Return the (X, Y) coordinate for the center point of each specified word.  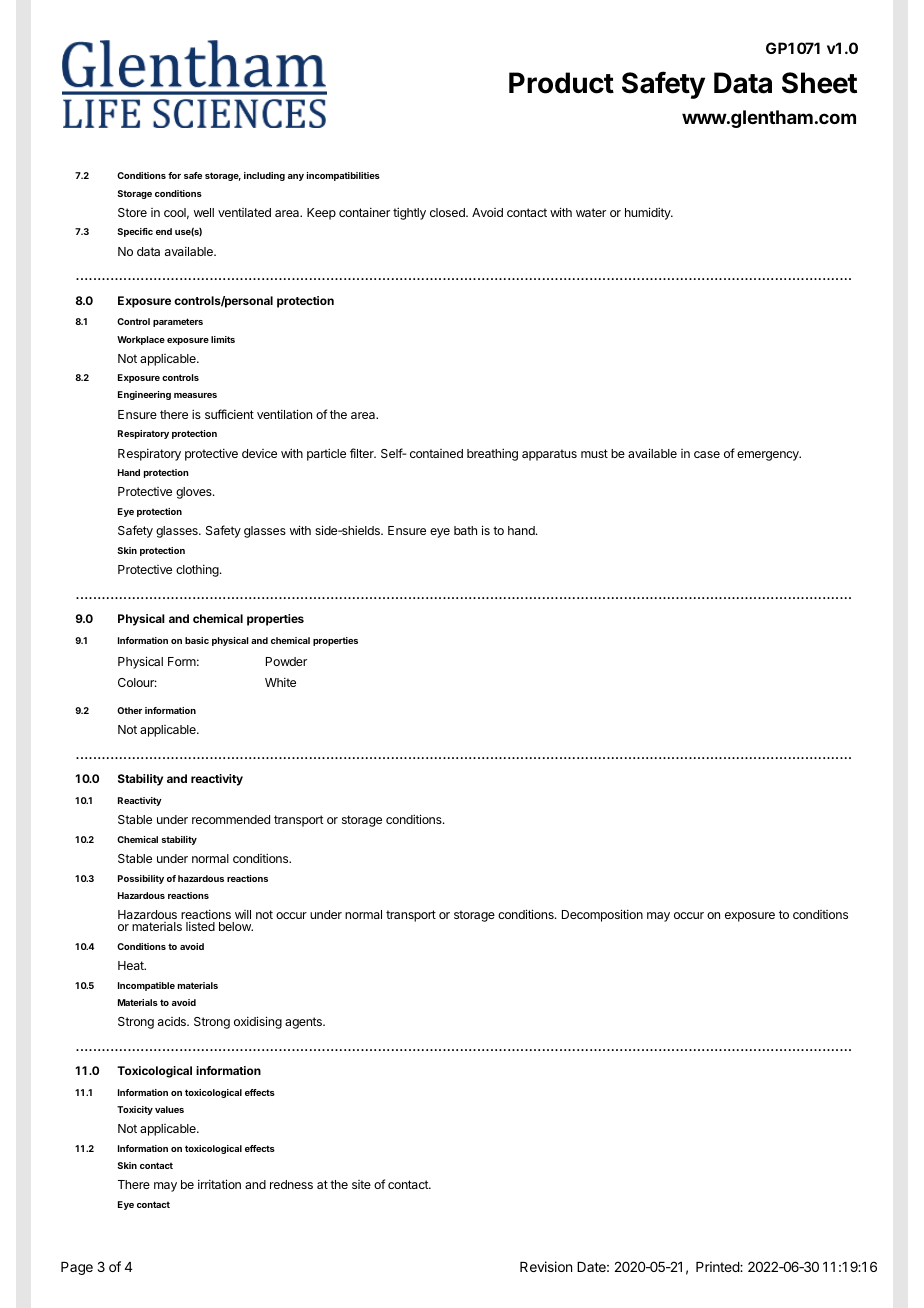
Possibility (141, 879)
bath (465, 530)
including (264, 176)
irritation (219, 1184)
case (707, 454)
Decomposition (602, 915)
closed (448, 212)
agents (304, 1023)
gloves (195, 493)
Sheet (819, 83)
